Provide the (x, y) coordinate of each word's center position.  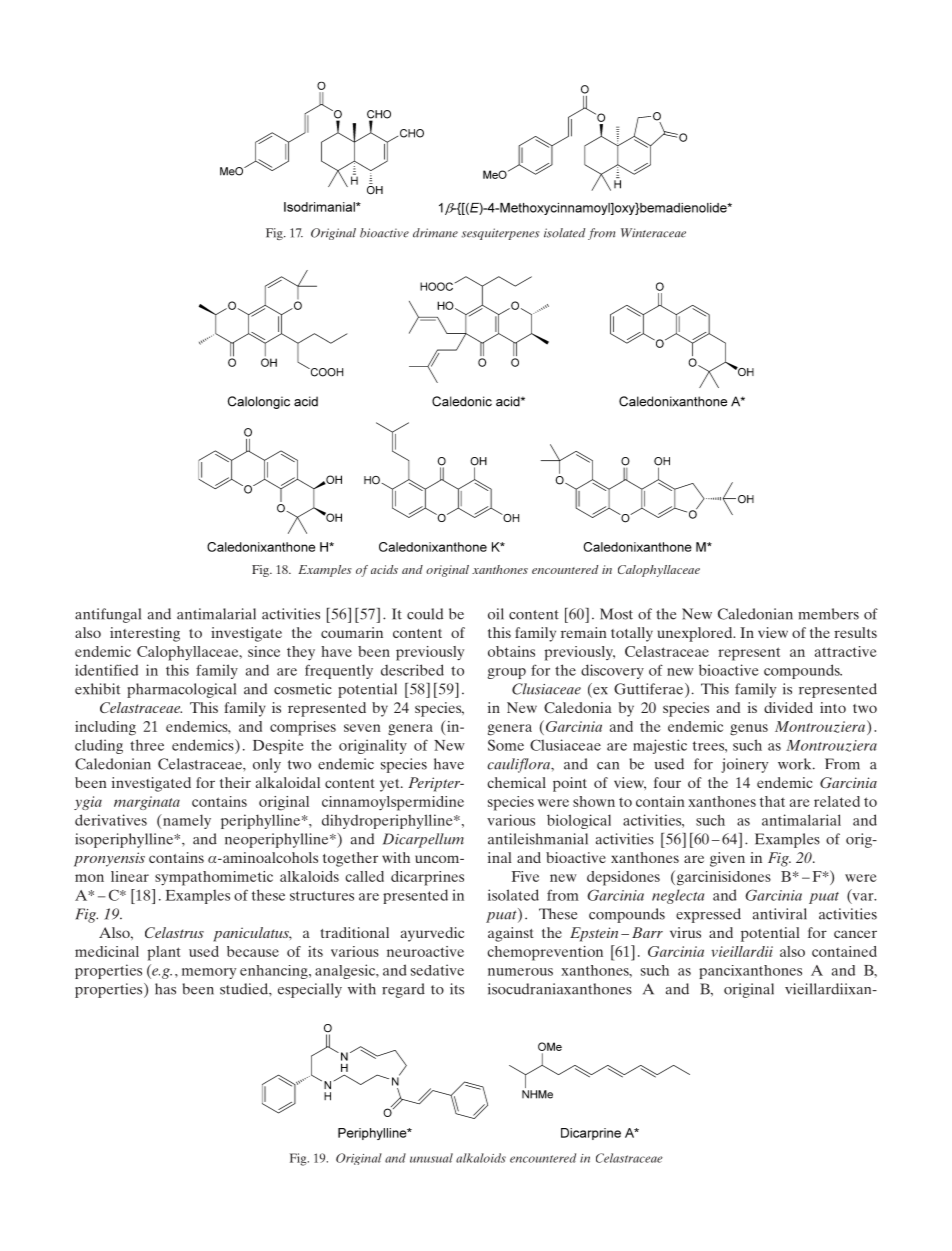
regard (403, 990)
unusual (431, 1158)
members (828, 614)
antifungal (108, 615)
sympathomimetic (214, 878)
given (727, 859)
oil (496, 614)
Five (525, 876)
